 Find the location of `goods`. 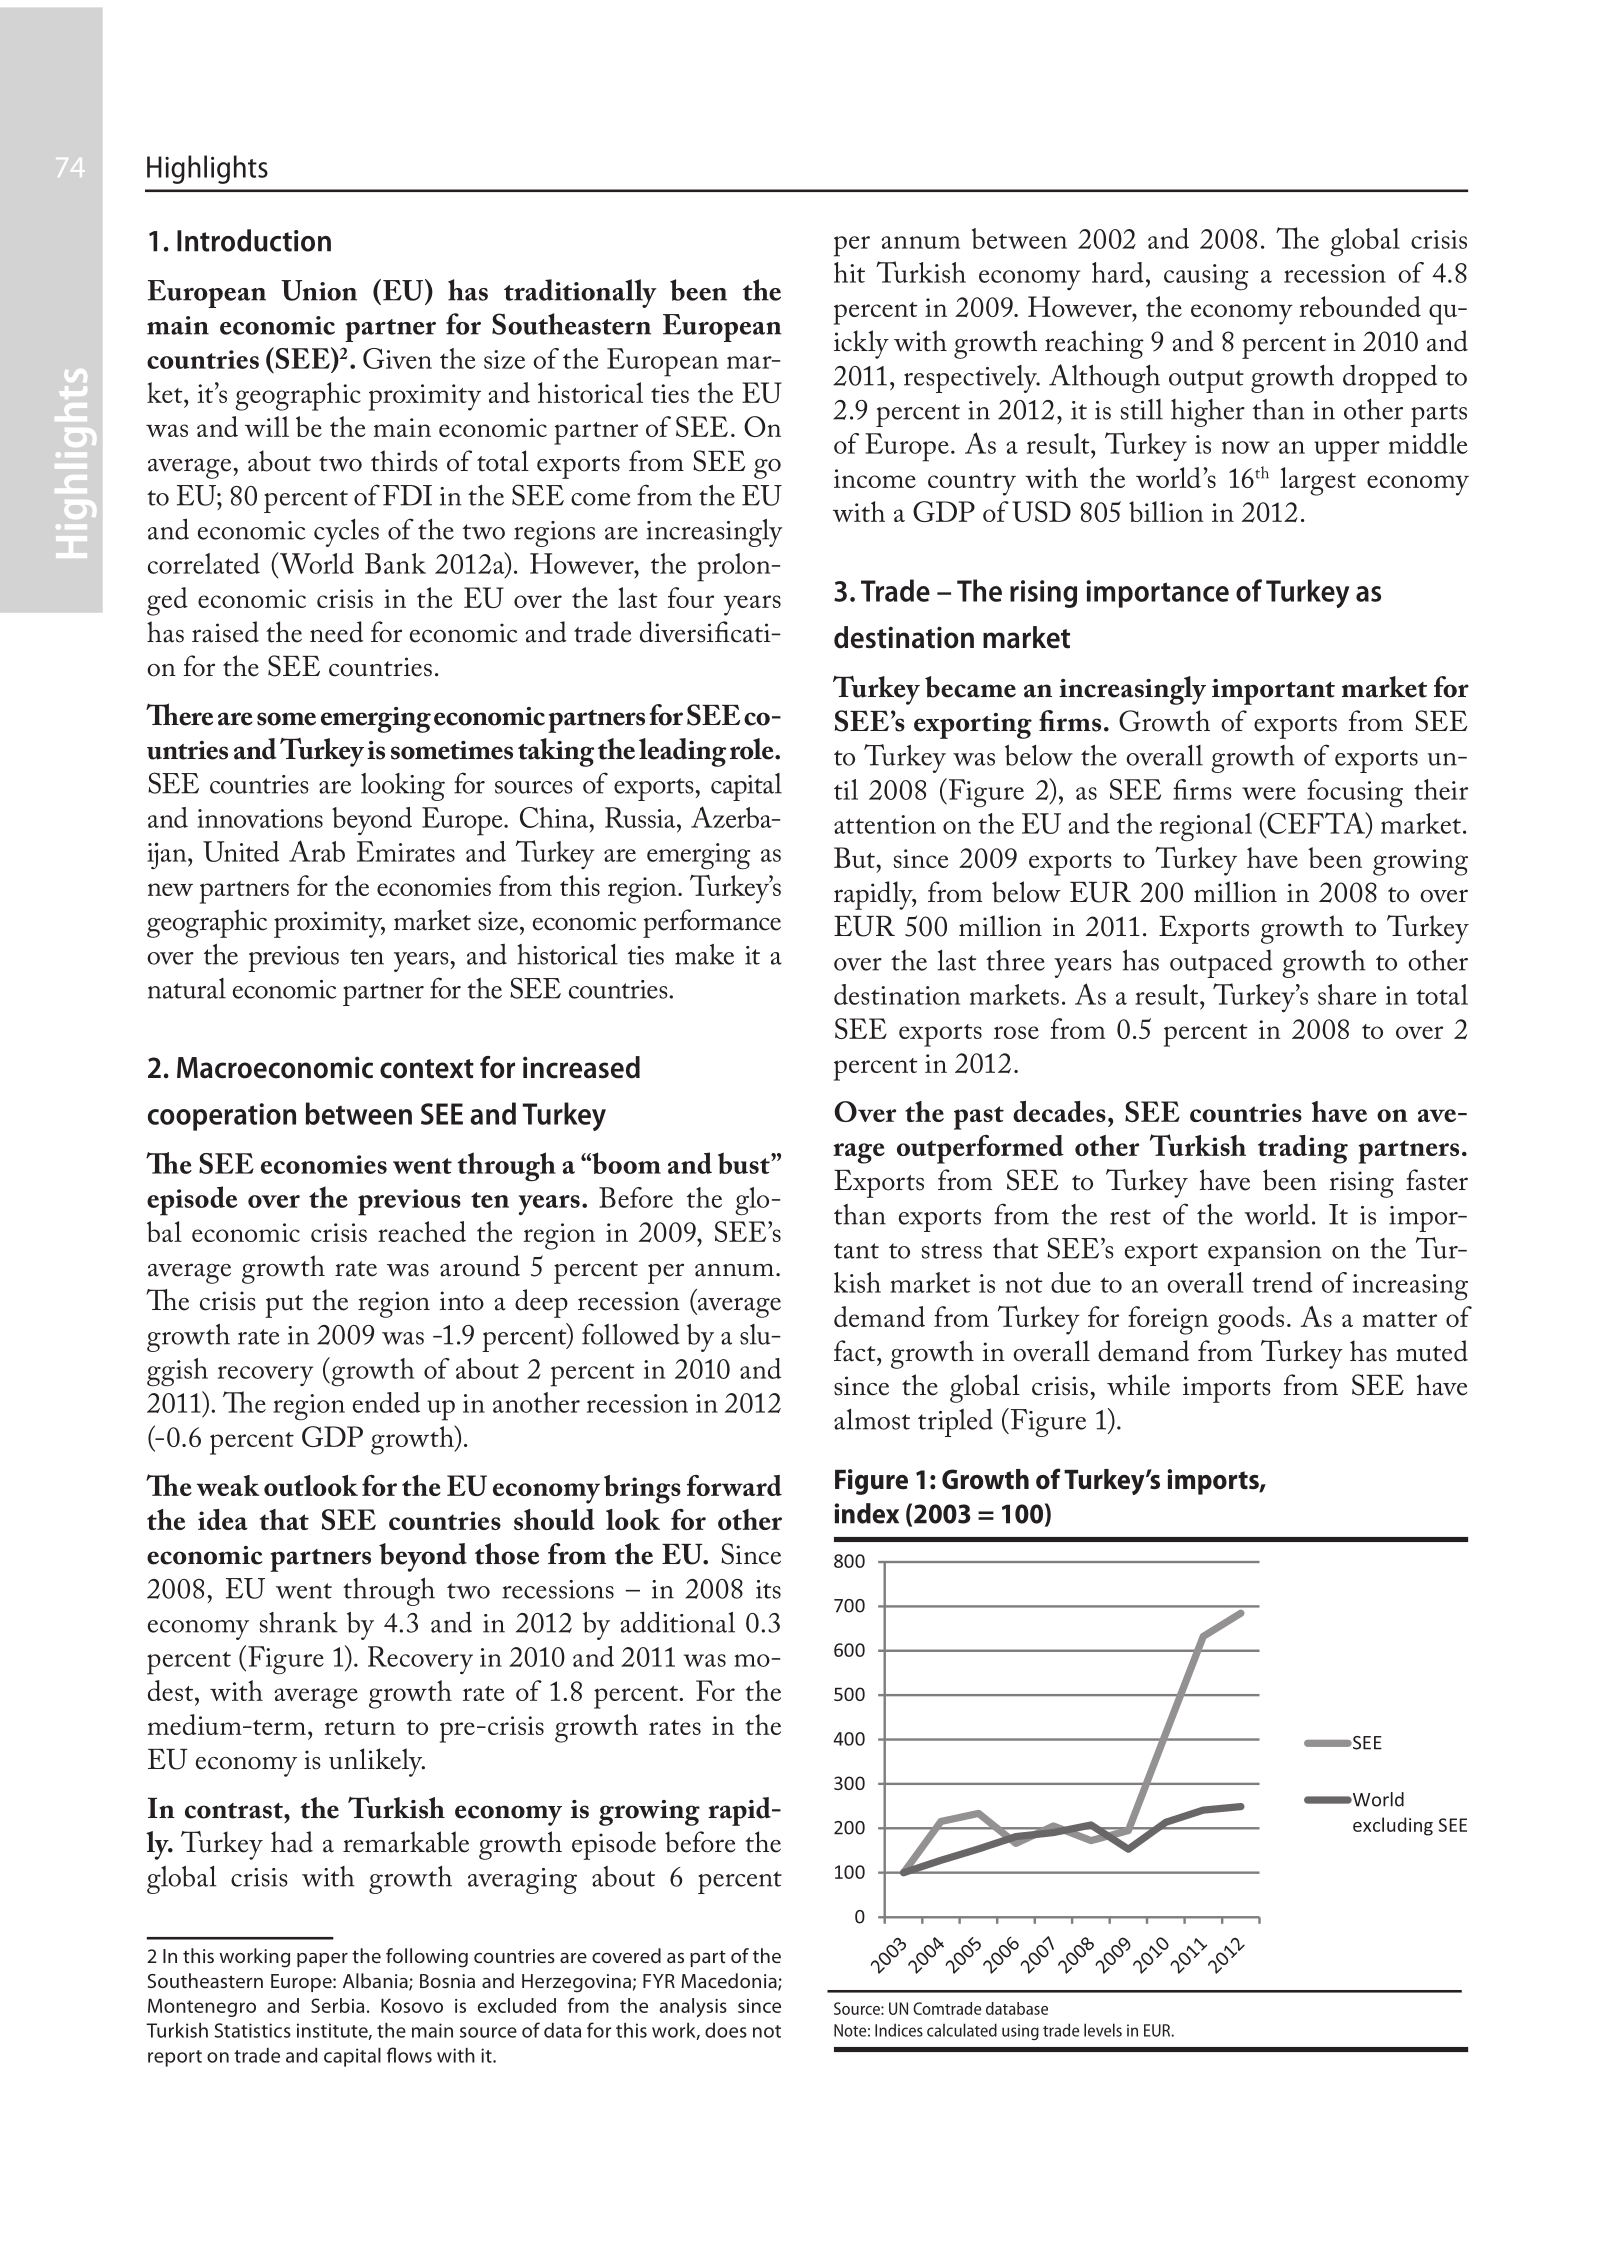

goods is located at coordinates (1251, 1320).
